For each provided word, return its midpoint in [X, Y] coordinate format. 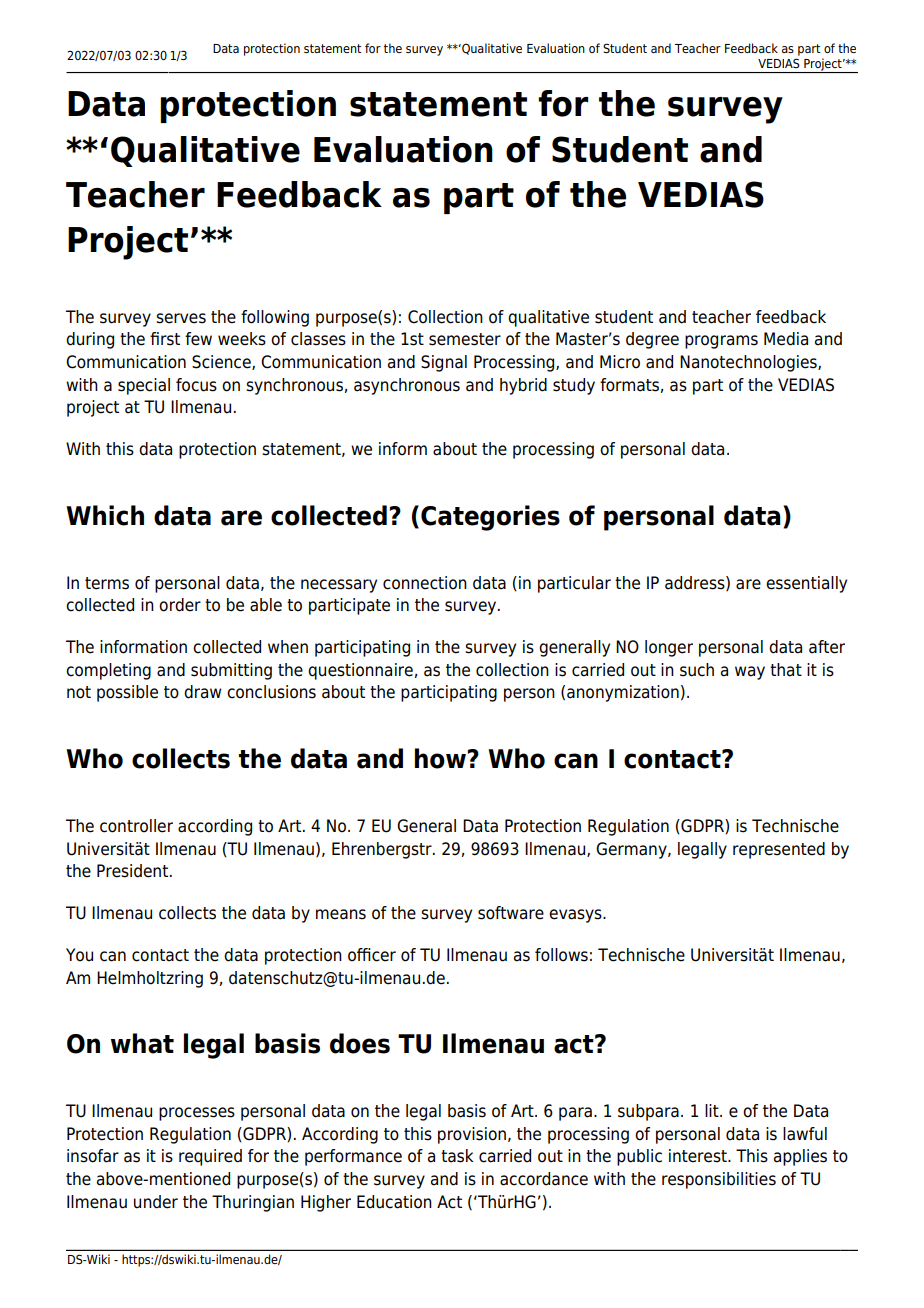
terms [107, 583]
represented [779, 850]
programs [721, 342]
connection [425, 583]
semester [465, 339]
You [79, 955]
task [457, 1156]
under [156, 1202]
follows [561, 955]
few [198, 339]
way [750, 673]
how [440, 758]
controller [136, 826]
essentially [806, 584]
